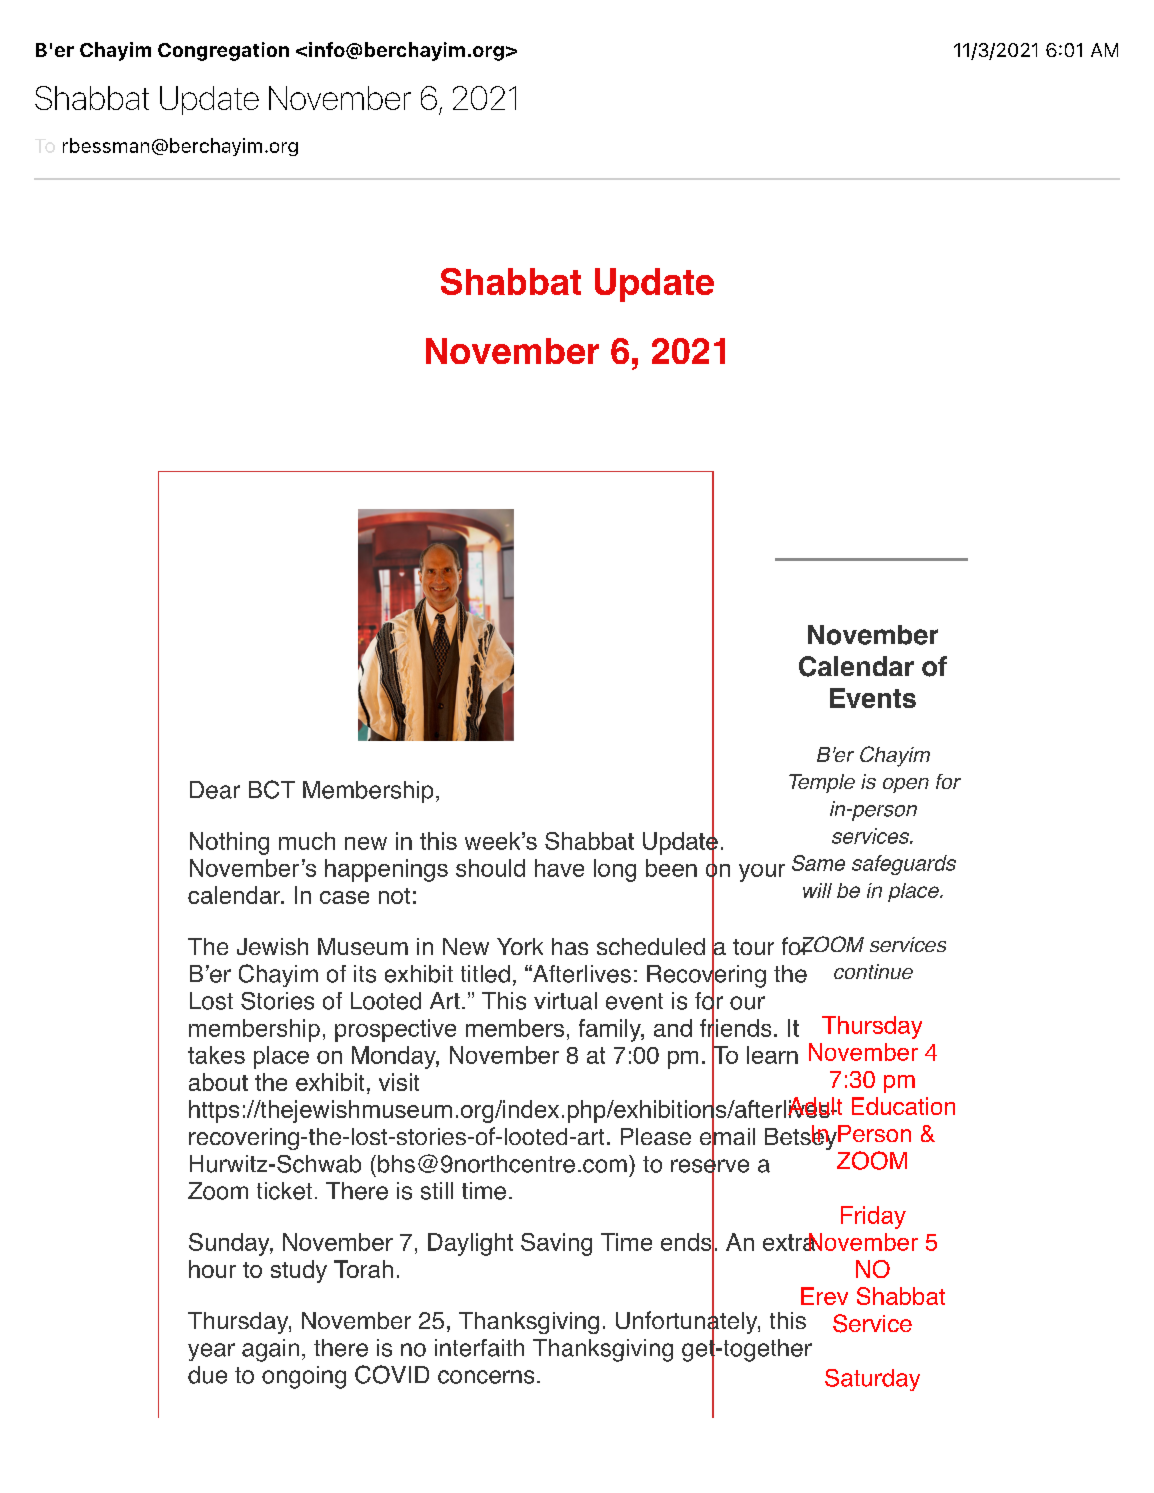  Describe the element at coordinates (615, 870) in the page. I see `long` at that location.
